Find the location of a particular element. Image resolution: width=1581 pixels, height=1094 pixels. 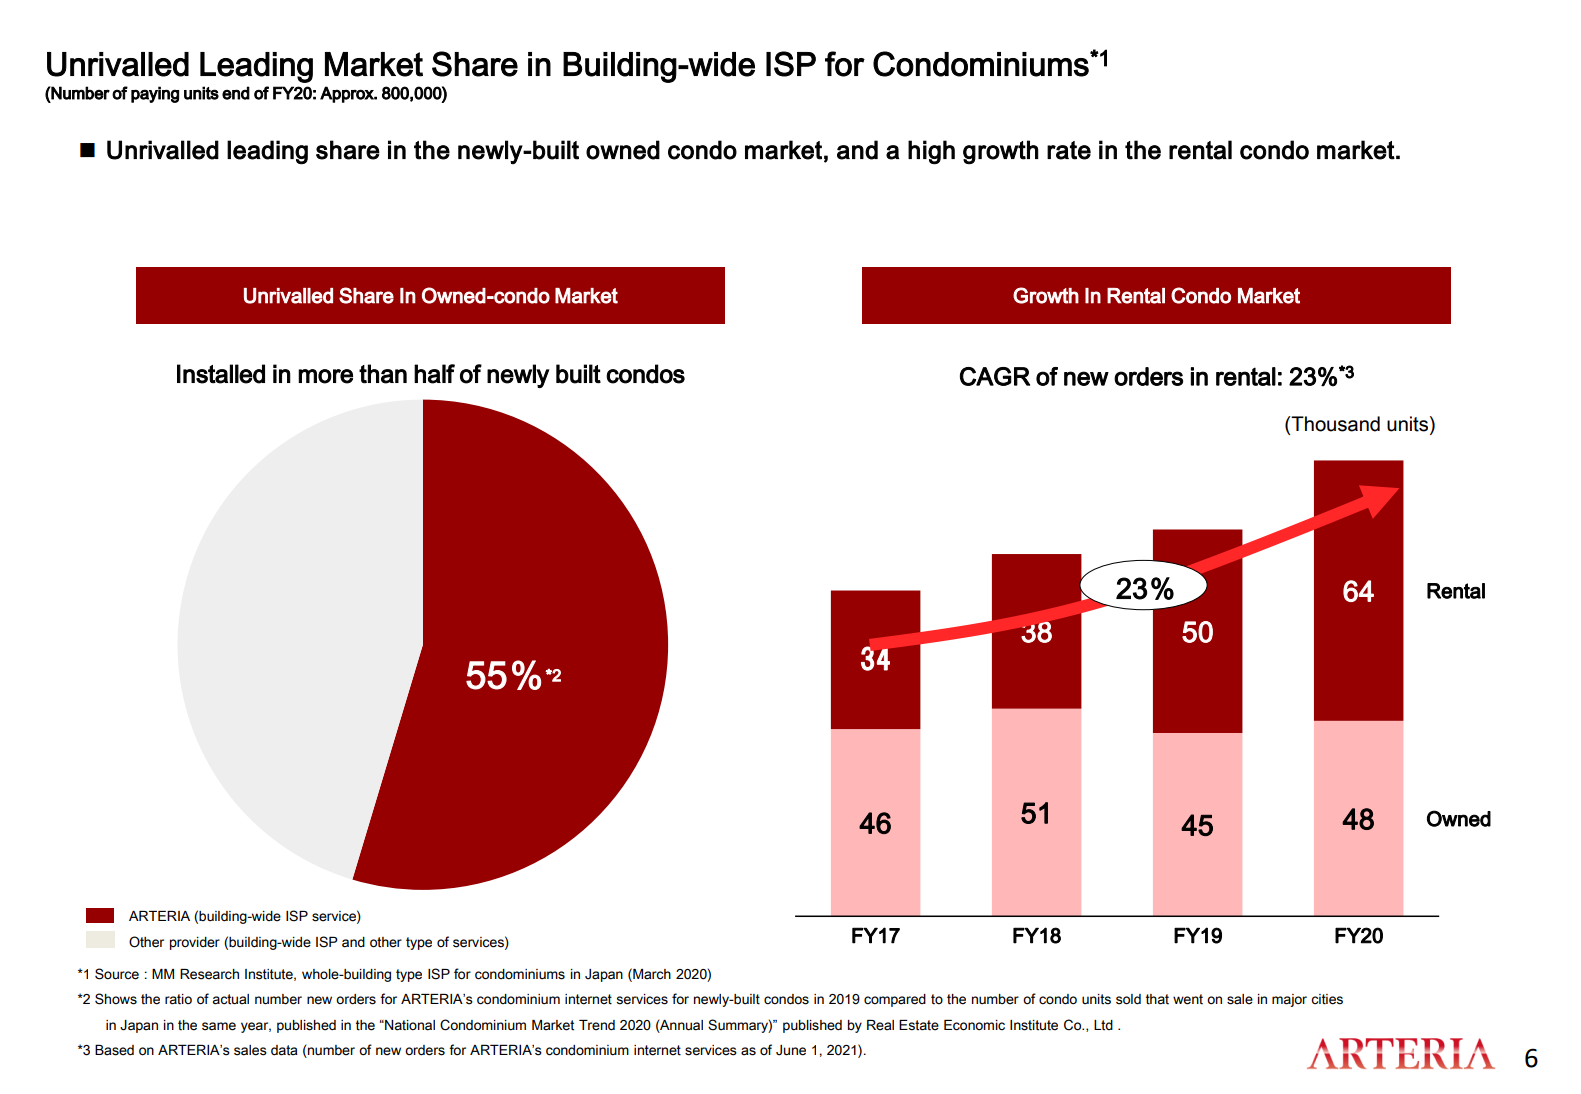

paying is located at coordinates (155, 94).
